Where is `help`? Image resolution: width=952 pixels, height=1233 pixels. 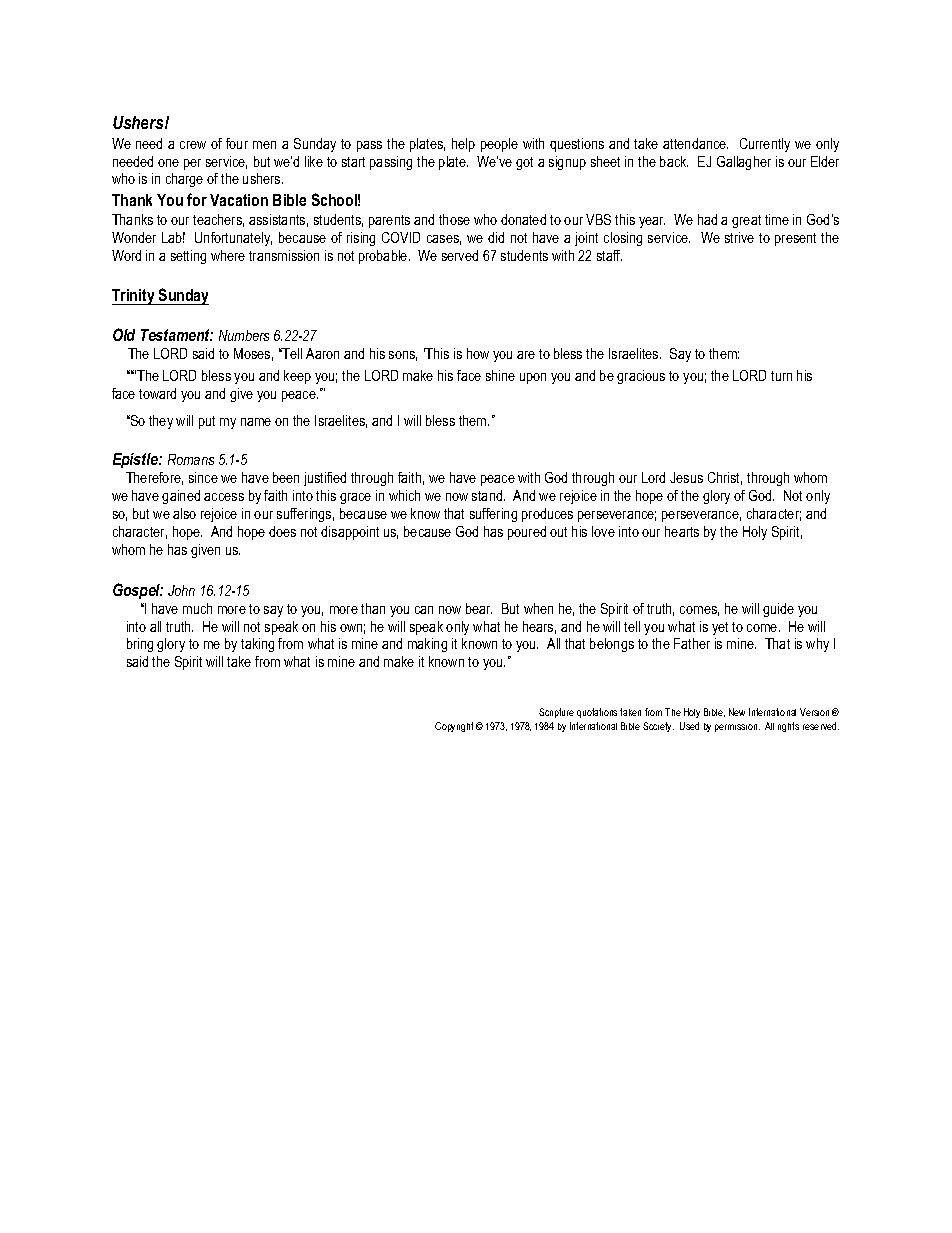
help is located at coordinates (463, 145).
